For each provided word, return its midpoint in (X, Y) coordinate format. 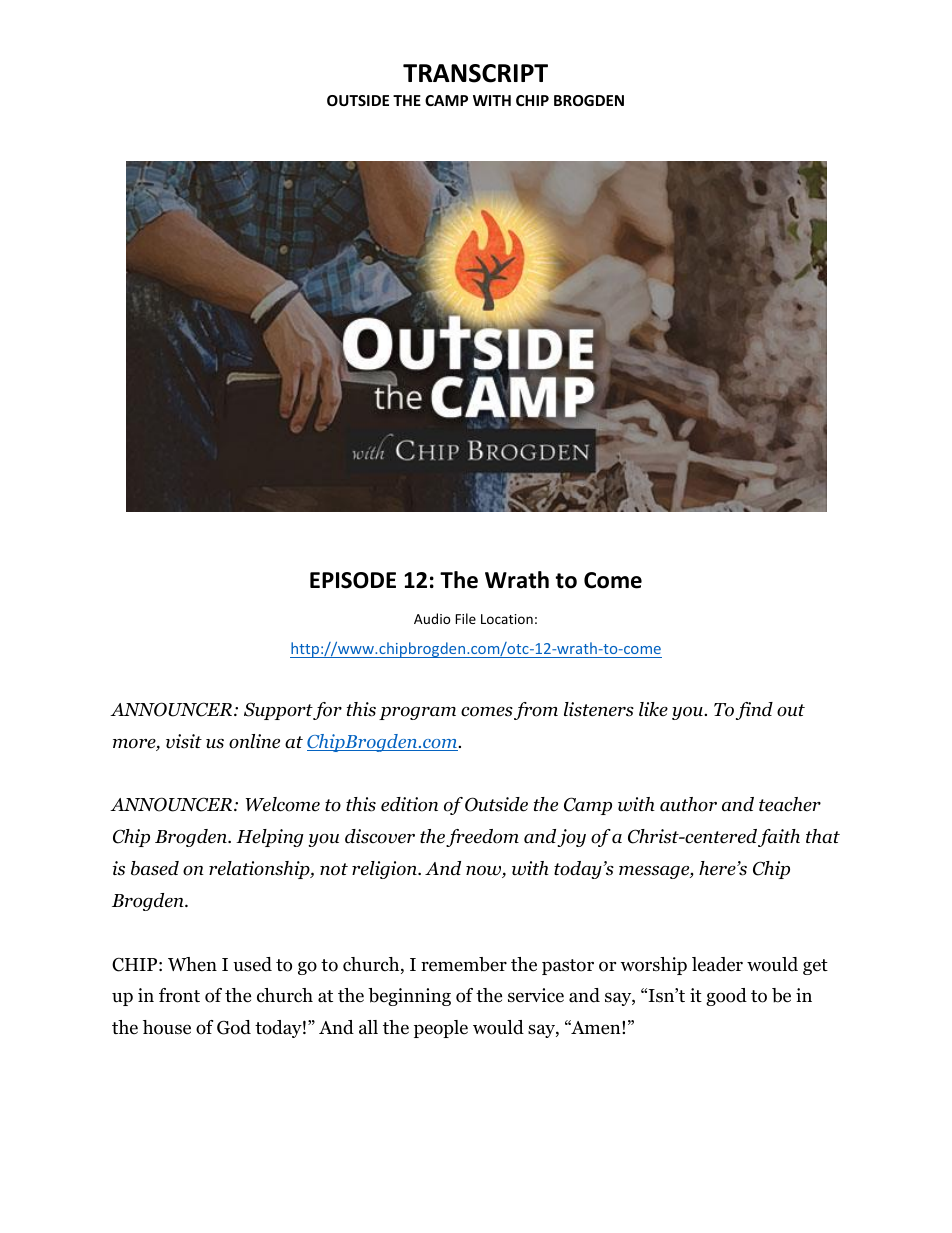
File (465, 618)
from (536, 711)
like (653, 709)
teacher (790, 804)
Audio (432, 618)
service (536, 995)
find (754, 711)
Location (507, 619)
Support (278, 711)
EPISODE (353, 580)
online (254, 741)
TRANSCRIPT (475, 73)
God (234, 1027)
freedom (482, 838)
